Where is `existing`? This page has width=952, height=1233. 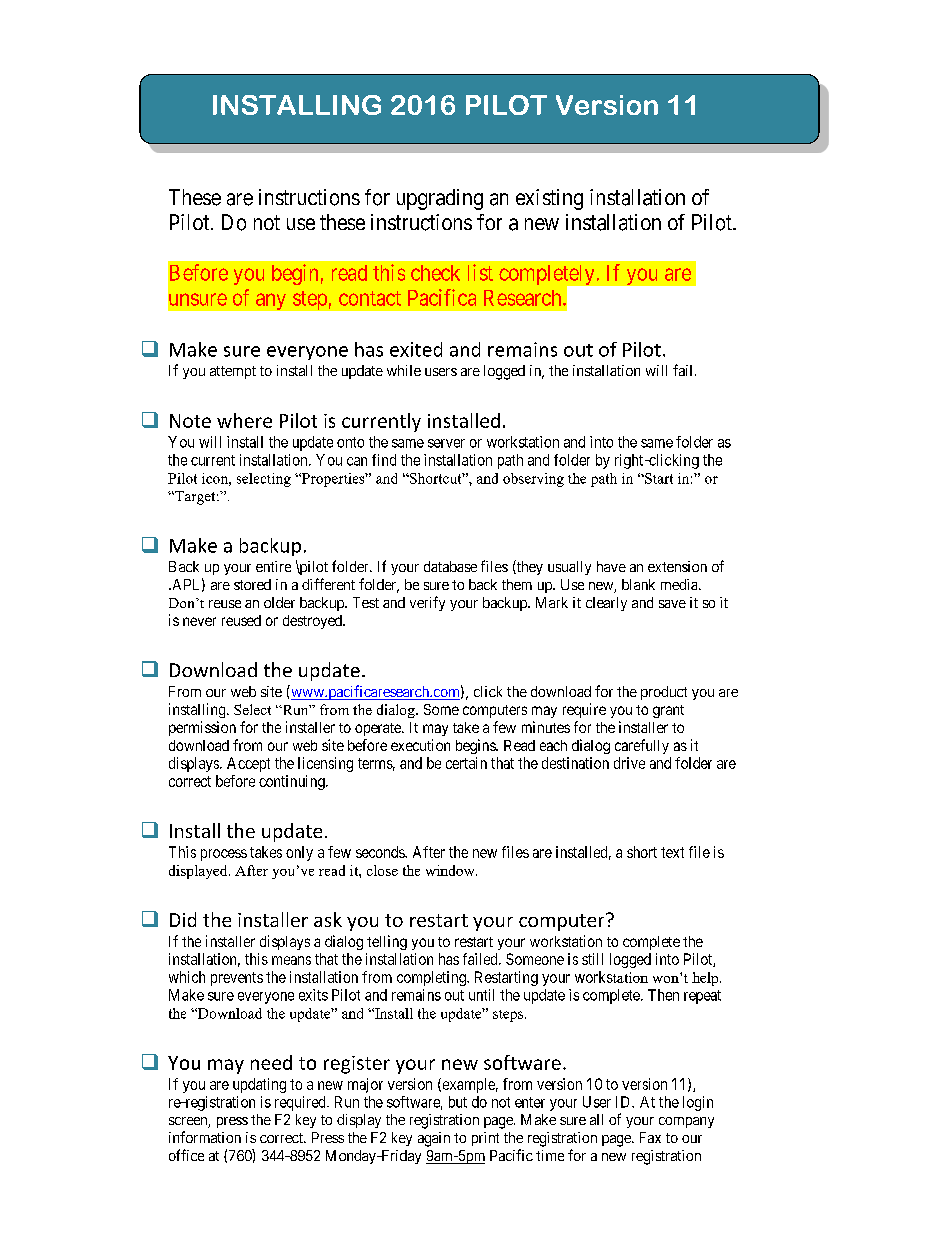
existing is located at coordinates (549, 199).
